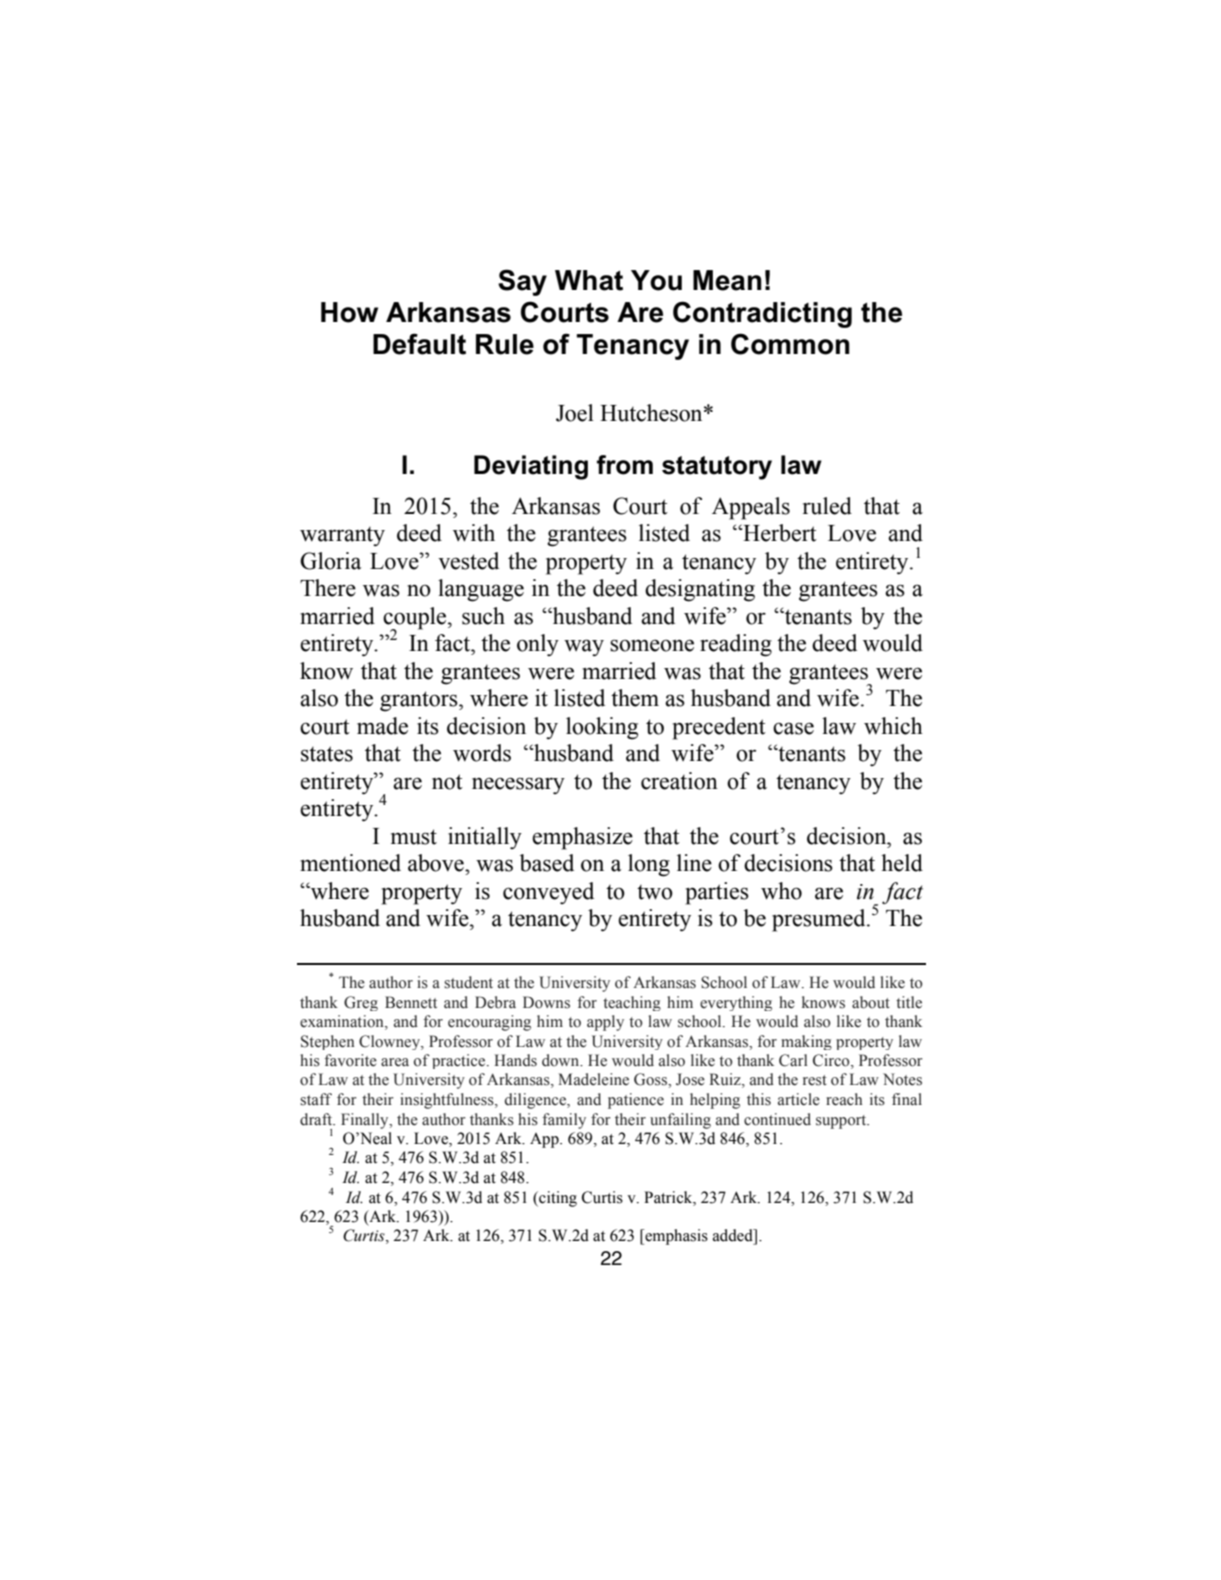 The height and width of the screenshot is (1580, 1221). I want to click on case, so click(793, 728).
